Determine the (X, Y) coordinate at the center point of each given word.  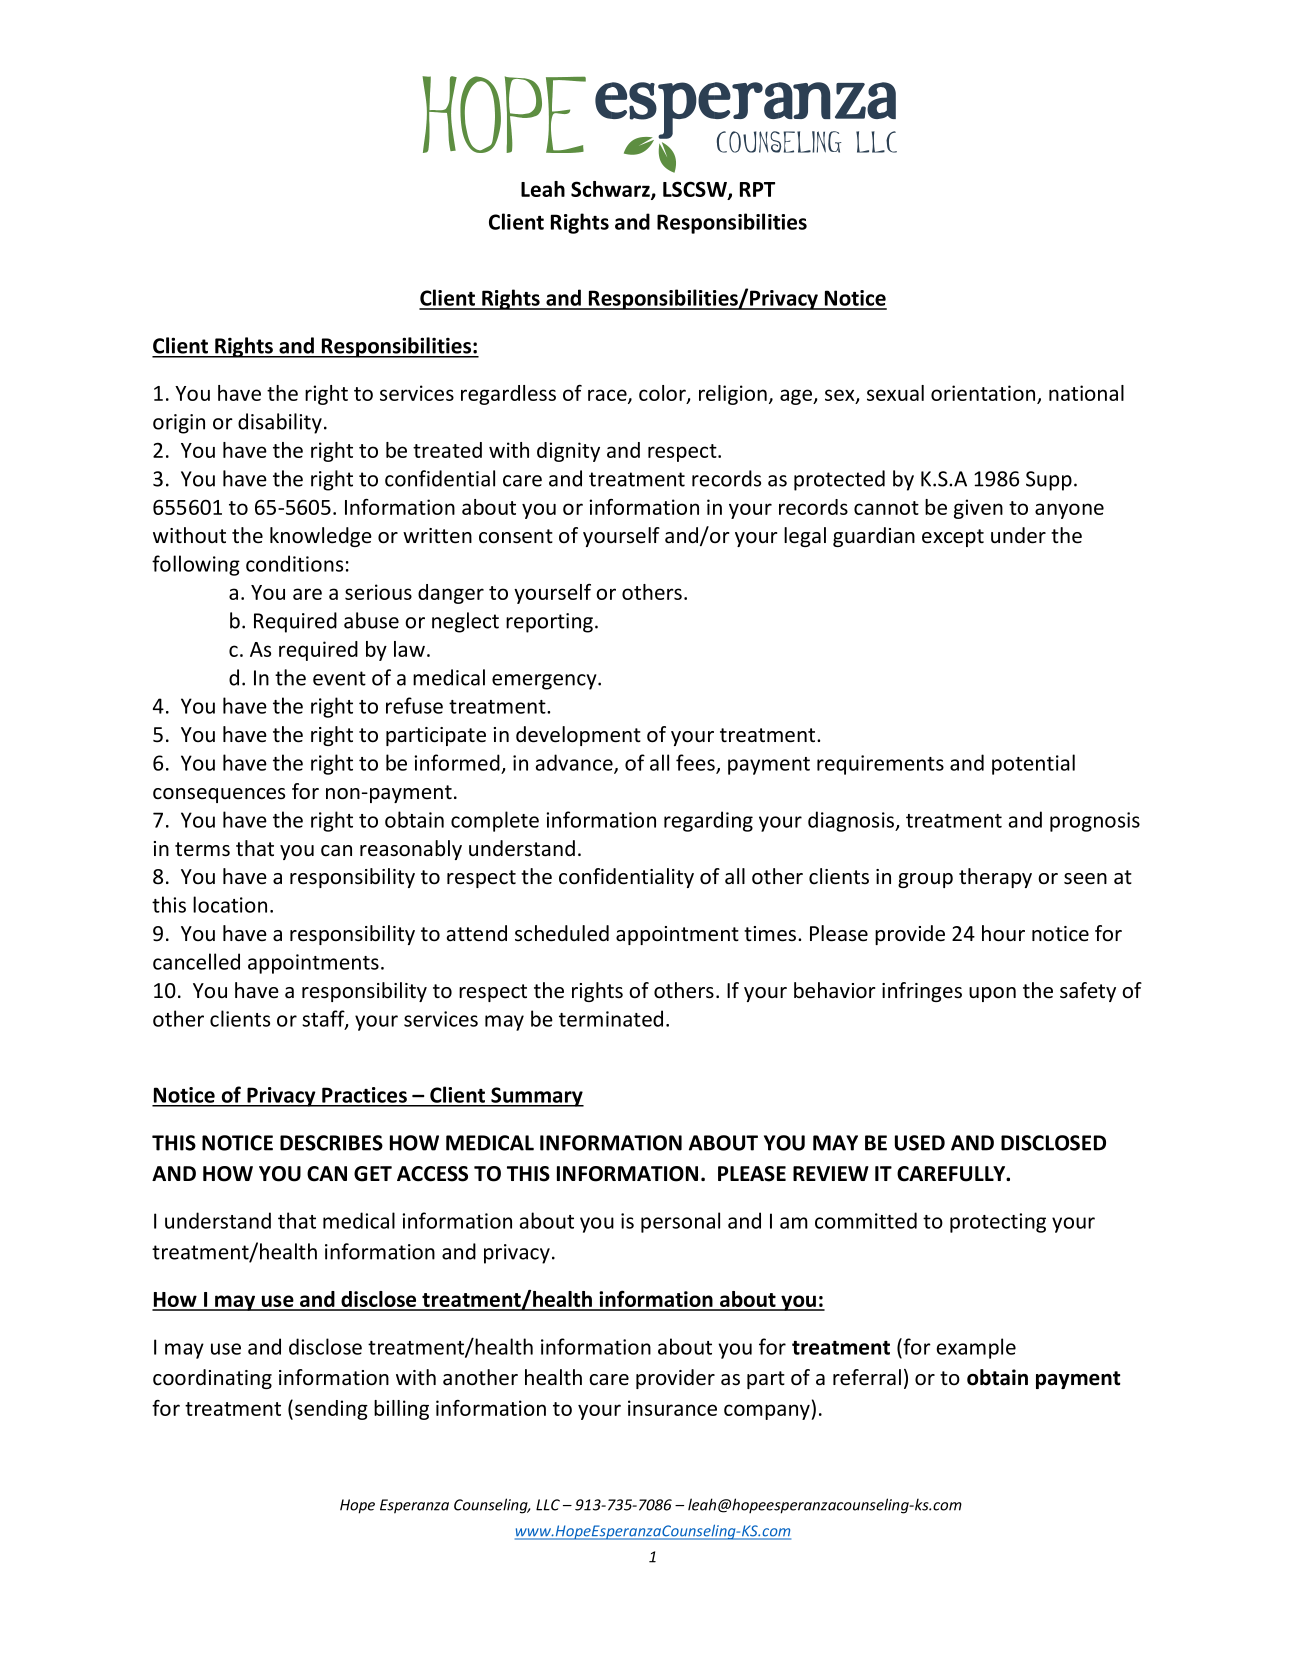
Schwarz (611, 190)
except (953, 538)
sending (331, 1410)
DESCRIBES (331, 1143)
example (976, 1348)
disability (280, 423)
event (339, 678)
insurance (672, 1408)
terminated (611, 1018)
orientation (984, 394)
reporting (549, 623)
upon (992, 994)
